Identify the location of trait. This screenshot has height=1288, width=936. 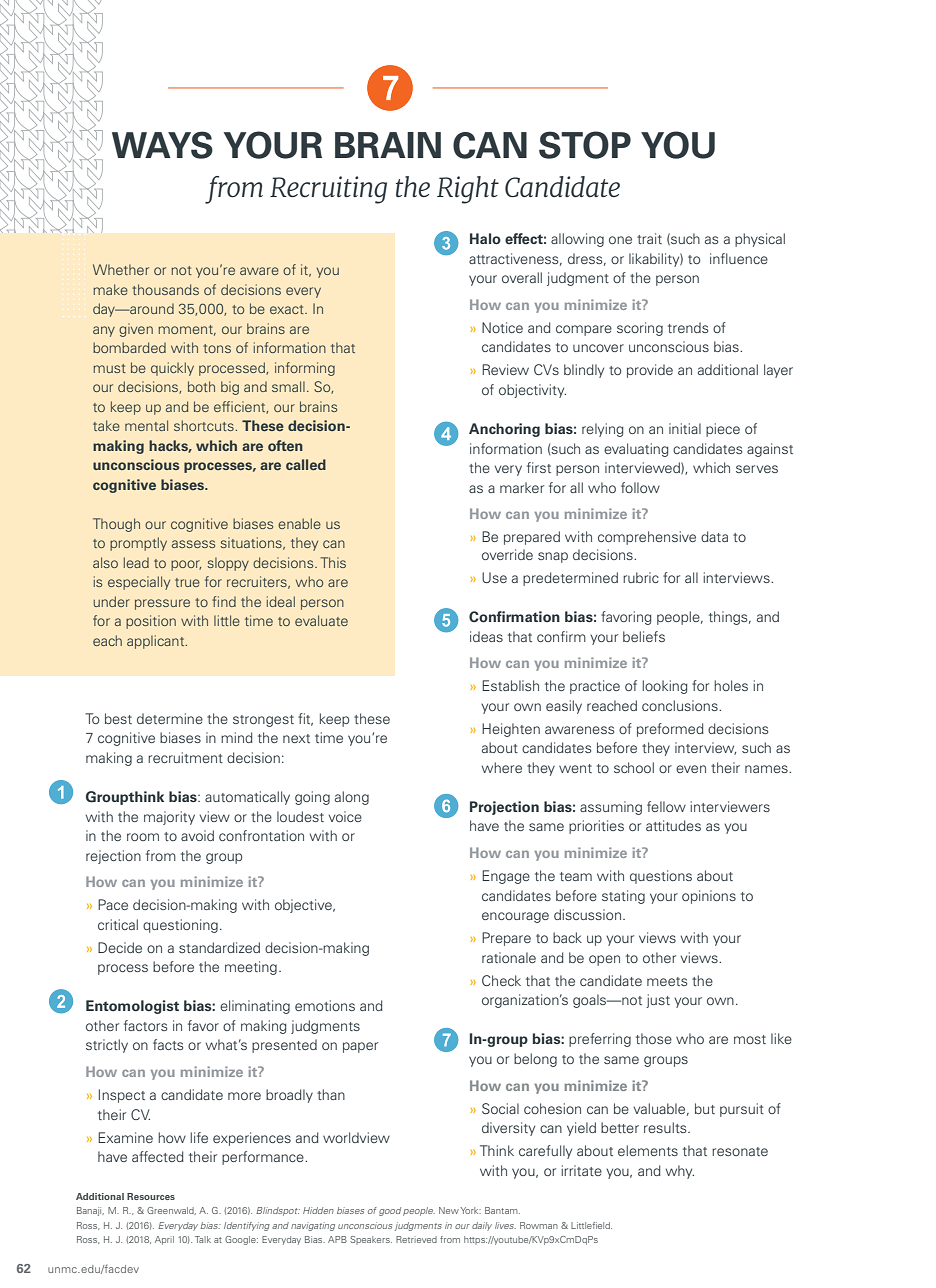
(649, 238).
